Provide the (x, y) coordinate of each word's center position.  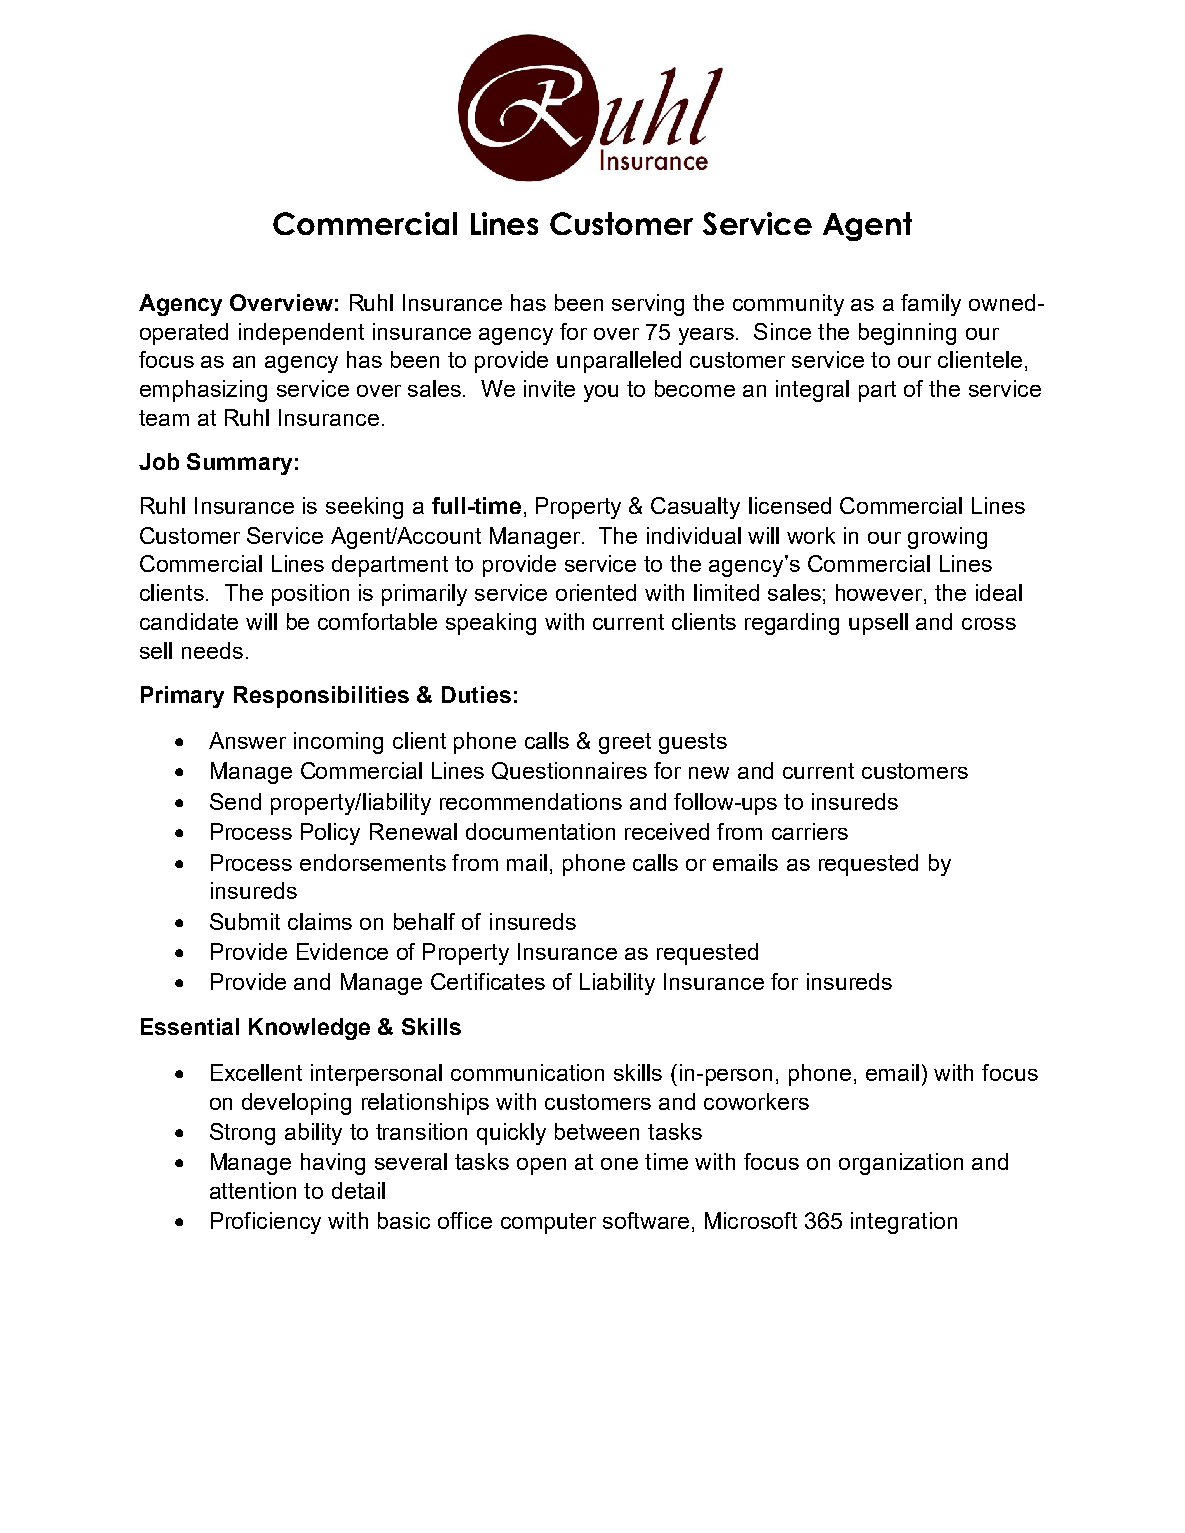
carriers (810, 831)
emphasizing (203, 391)
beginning (907, 334)
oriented (596, 592)
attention (253, 1190)
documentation (540, 831)
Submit (245, 921)
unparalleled (619, 362)
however (880, 594)
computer (548, 1223)
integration (904, 1223)
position (310, 595)
